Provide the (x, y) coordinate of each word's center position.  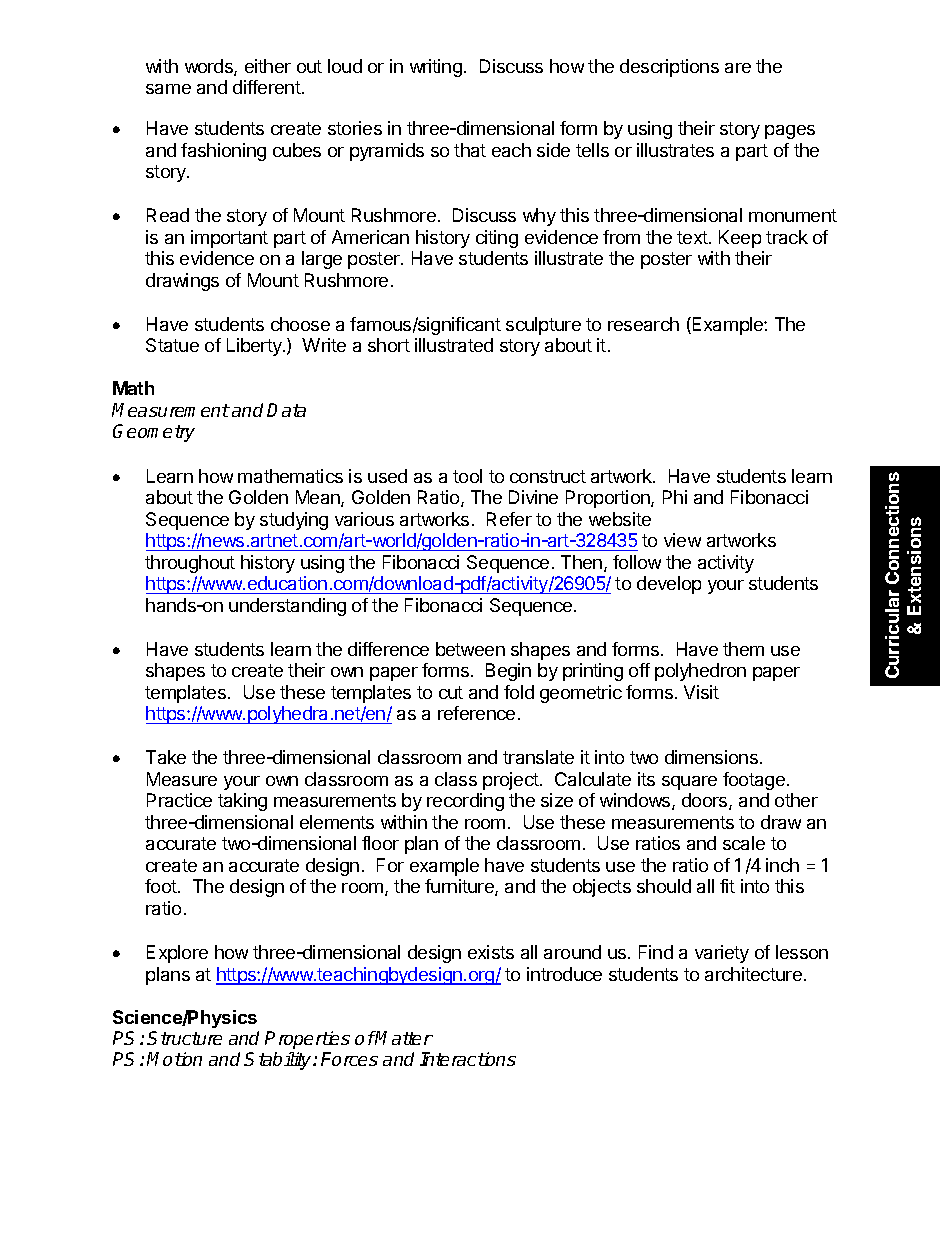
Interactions (468, 1059)
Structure (184, 1038)
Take (166, 757)
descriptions (669, 68)
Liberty (255, 347)
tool (467, 476)
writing (436, 68)
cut (451, 692)
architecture (753, 974)
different (267, 87)
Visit (701, 692)
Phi (675, 497)
